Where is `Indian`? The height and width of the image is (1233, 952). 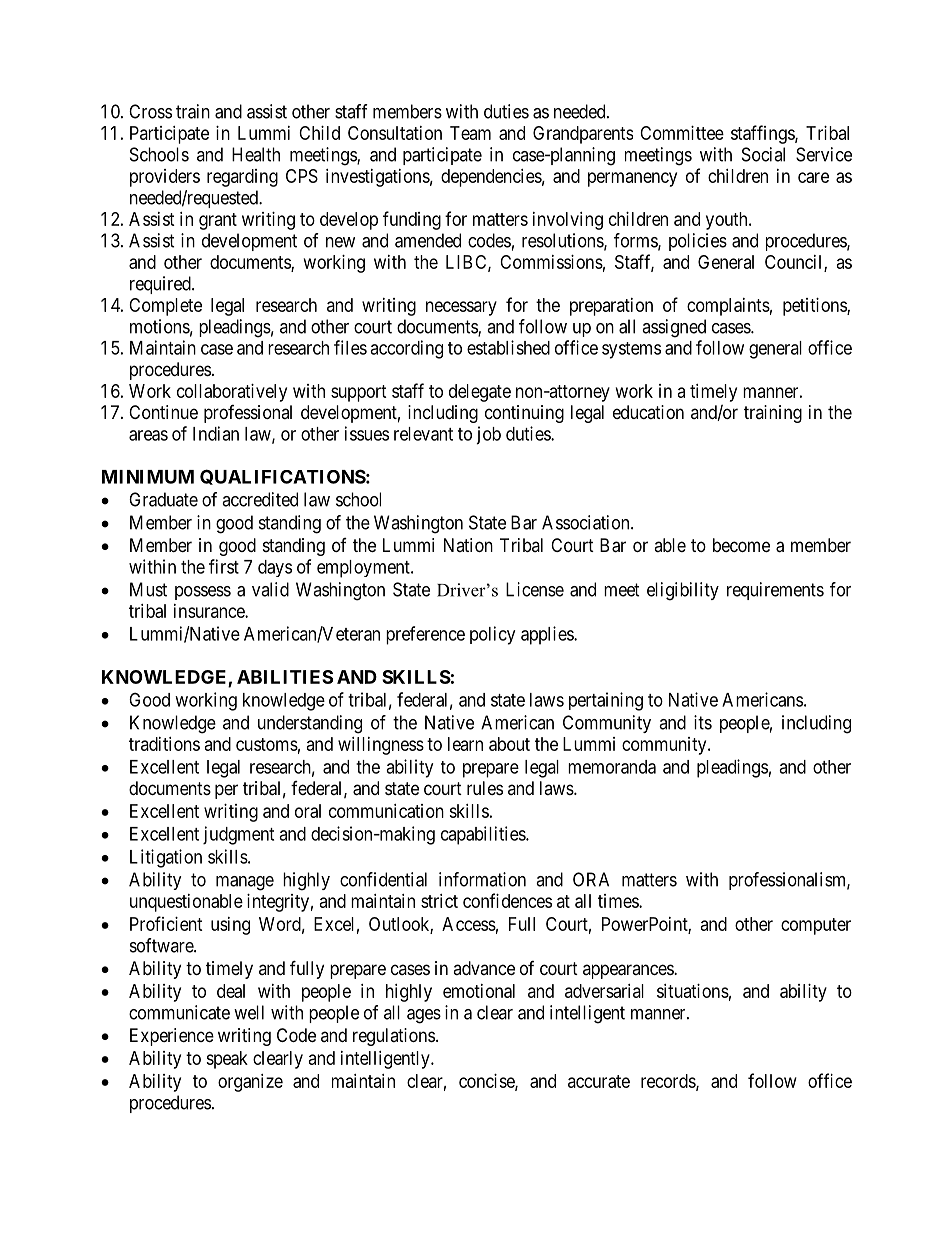 Indian is located at coordinates (216, 433).
